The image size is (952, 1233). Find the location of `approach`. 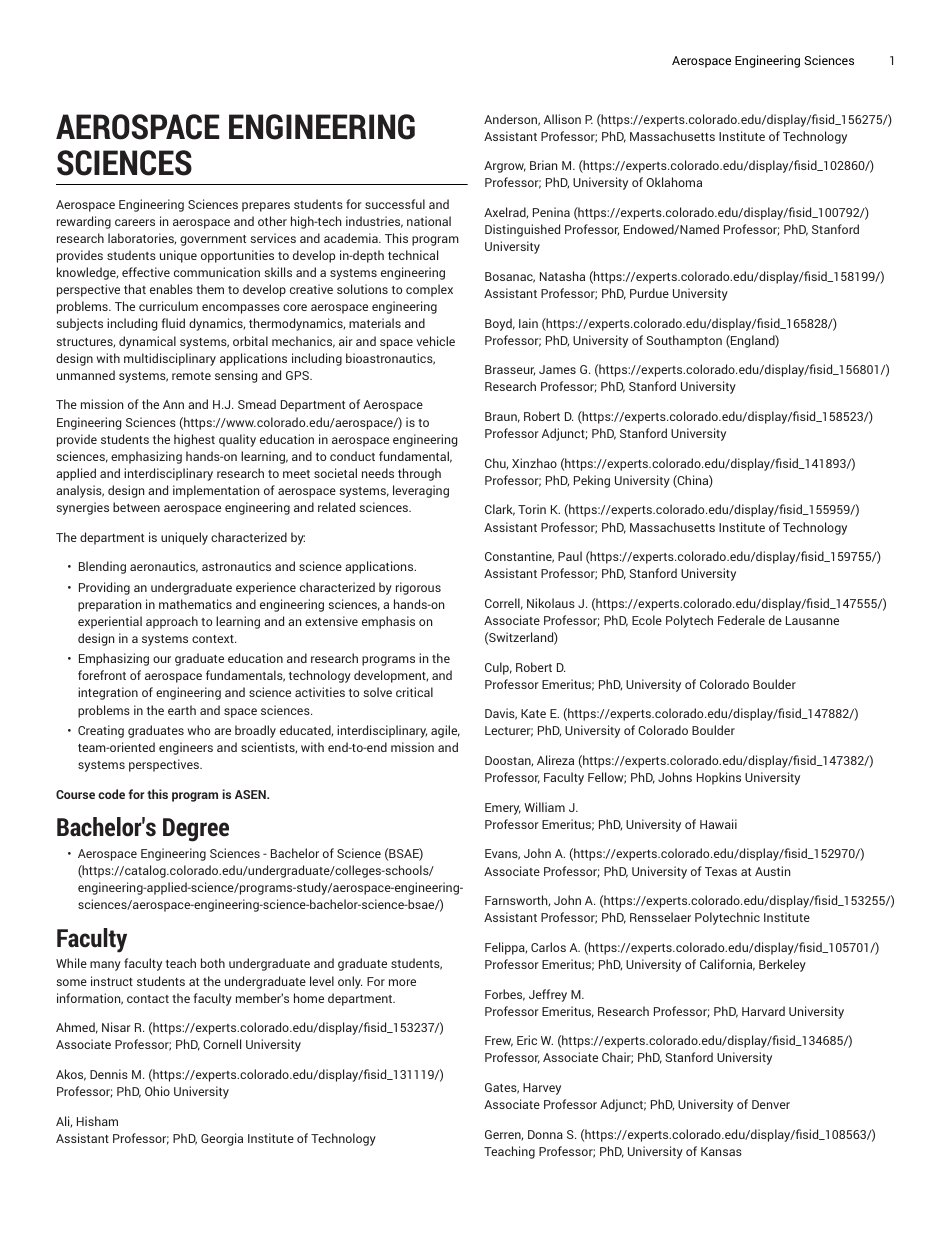

approach is located at coordinates (172, 622).
